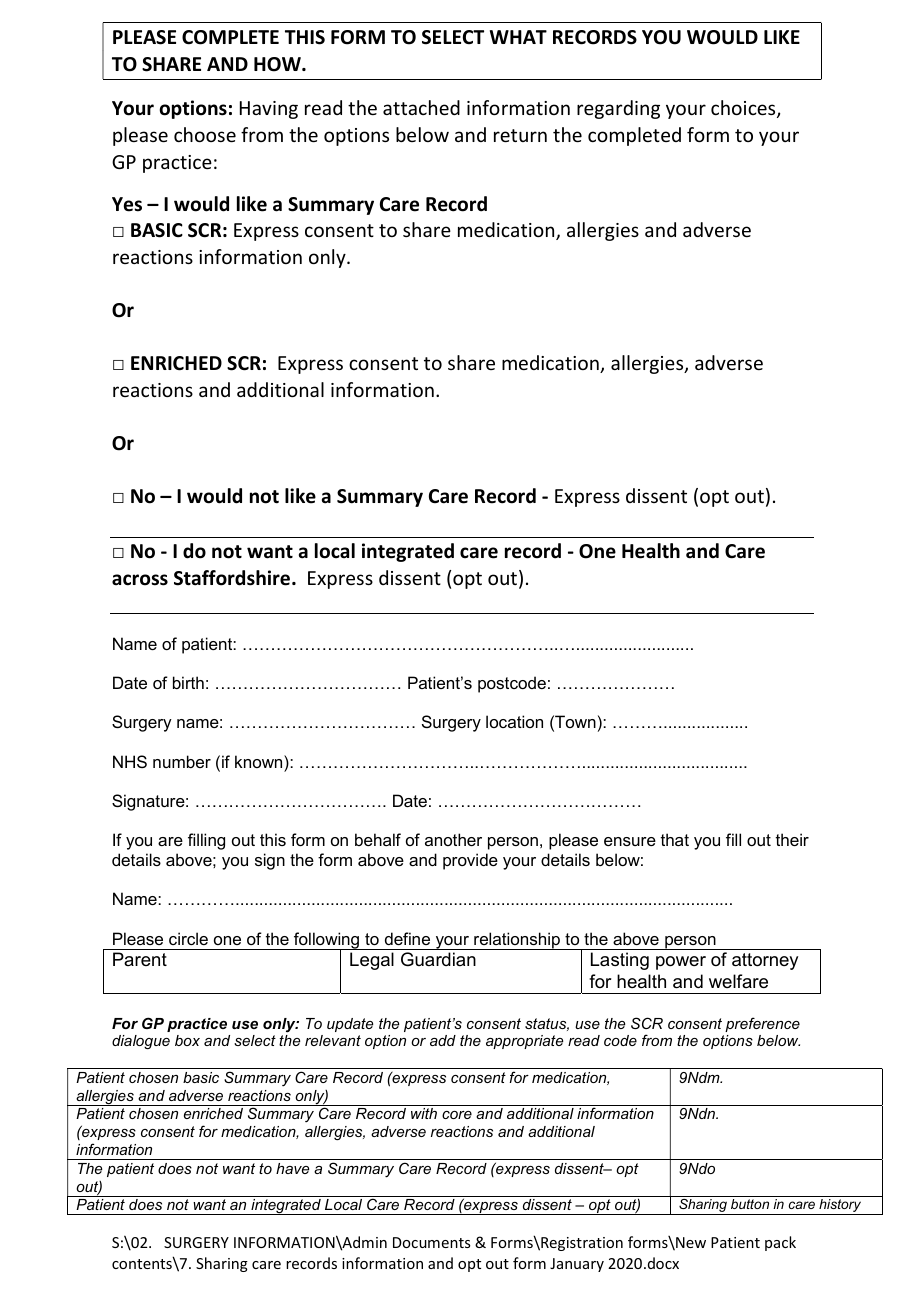  I want to click on choices, so click(744, 109).
